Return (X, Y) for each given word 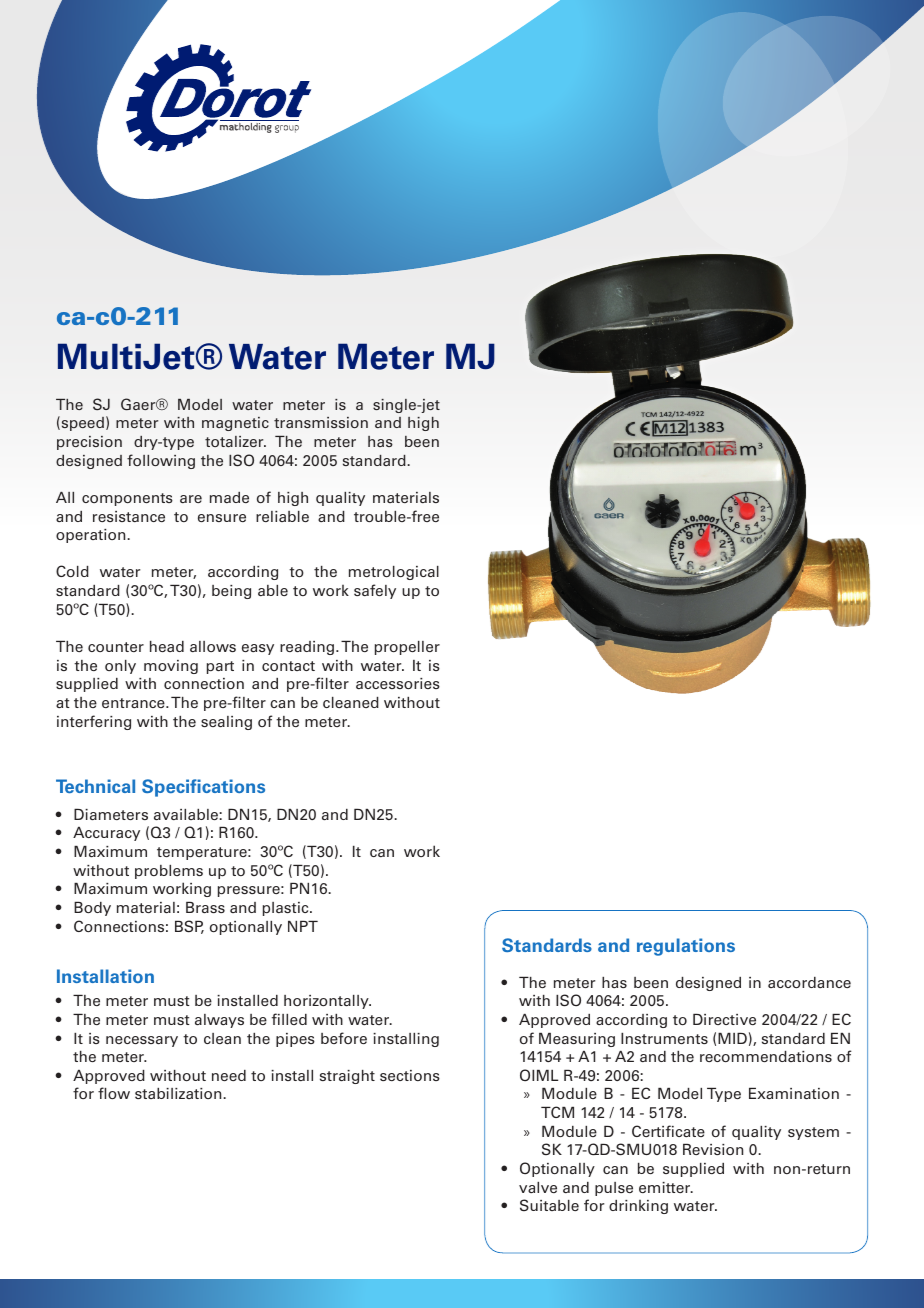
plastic (287, 909)
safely (375, 591)
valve (538, 1187)
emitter (666, 1187)
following (161, 461)
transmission (321, 422)
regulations (686, 947)
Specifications (203, 788)
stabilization (179, 1093)
